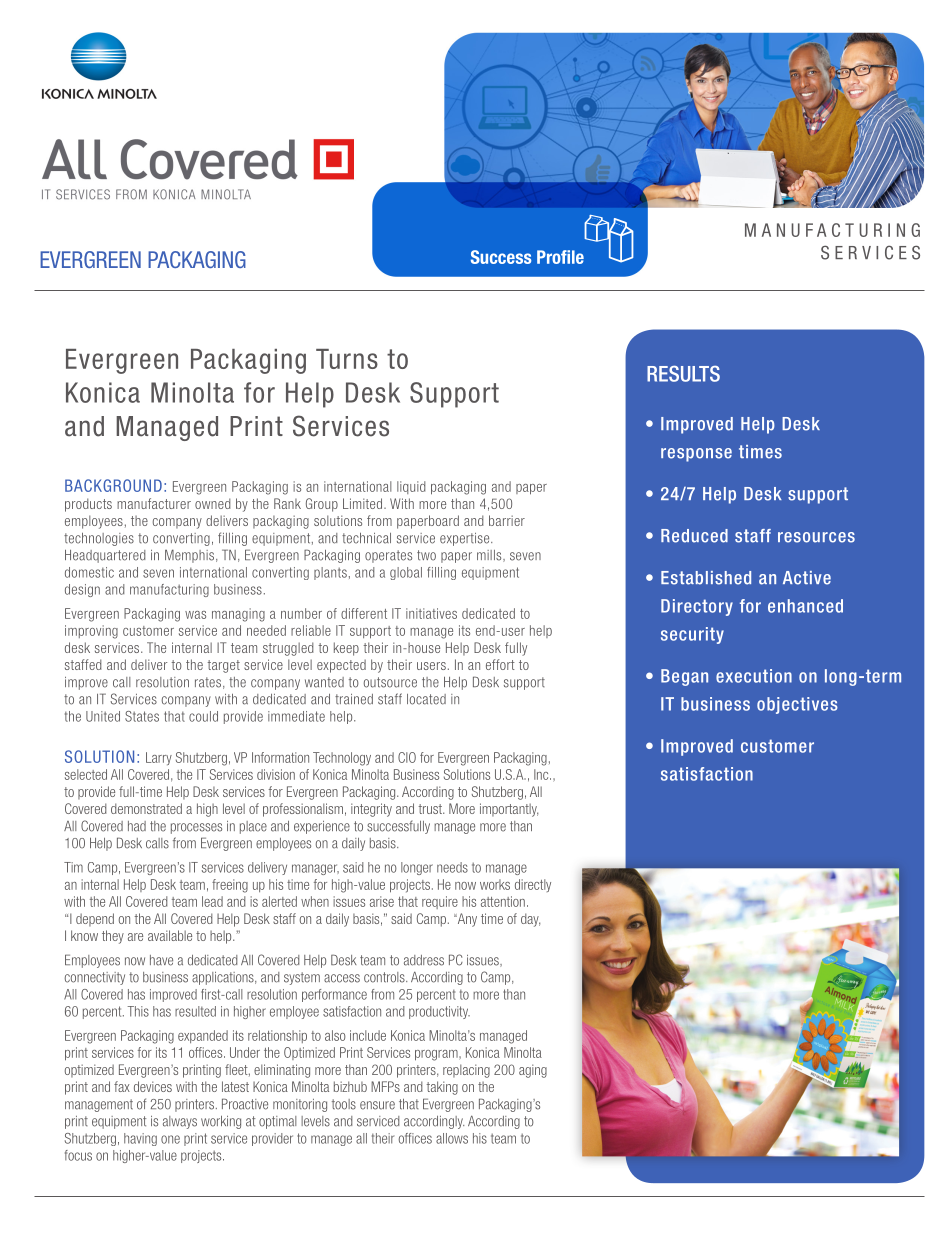  Describe the element at coordinates (560, 257) in the screenshot. I see `Profile` at that location.
